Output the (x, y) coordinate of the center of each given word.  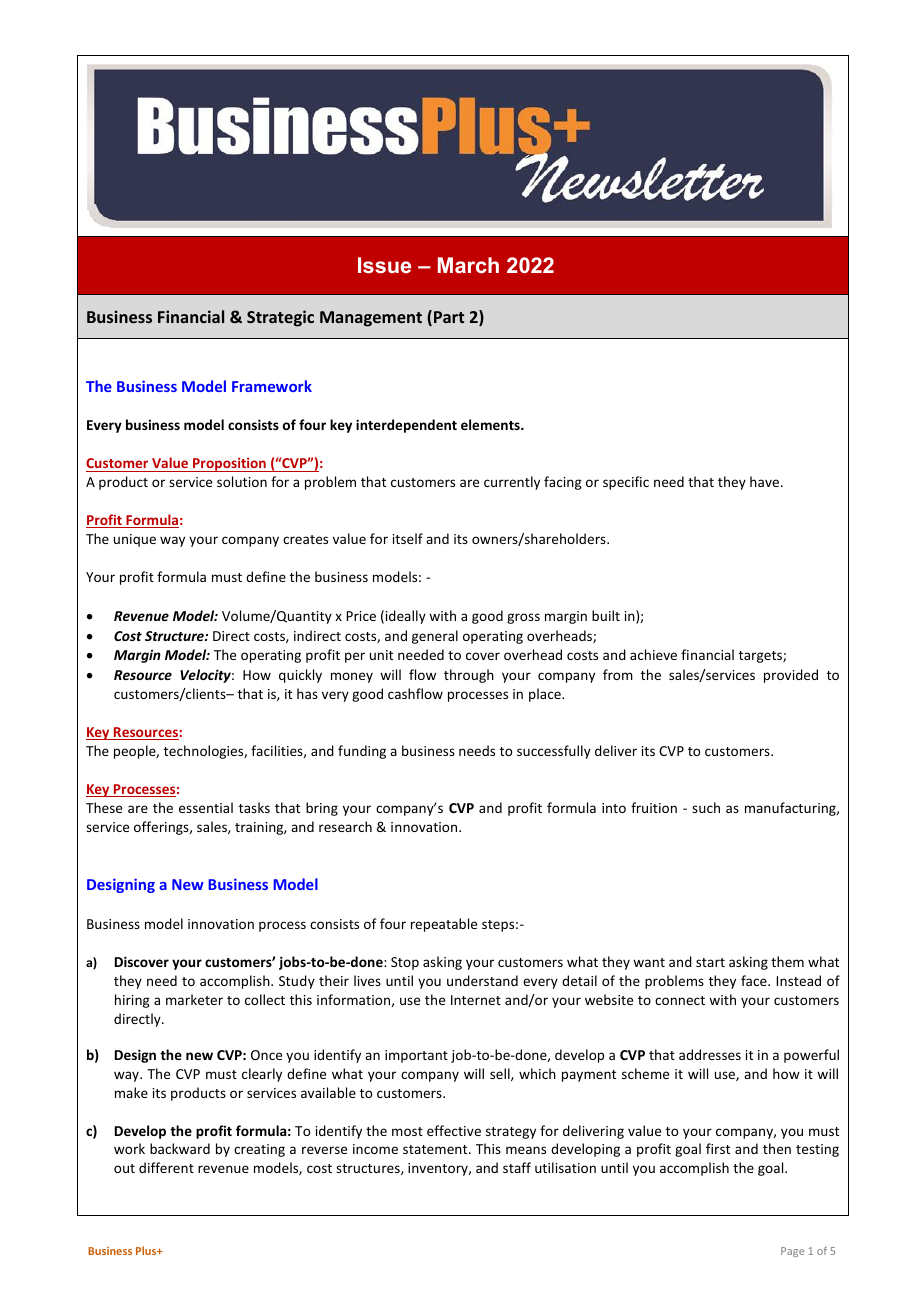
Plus (147, 1250)
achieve (653, 654)
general (435, 637)
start (710, 962)
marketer (194, 999)
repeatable (444, 925)
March (468, 265)
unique (135, 540)
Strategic (280, 318)
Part (449, 317)
